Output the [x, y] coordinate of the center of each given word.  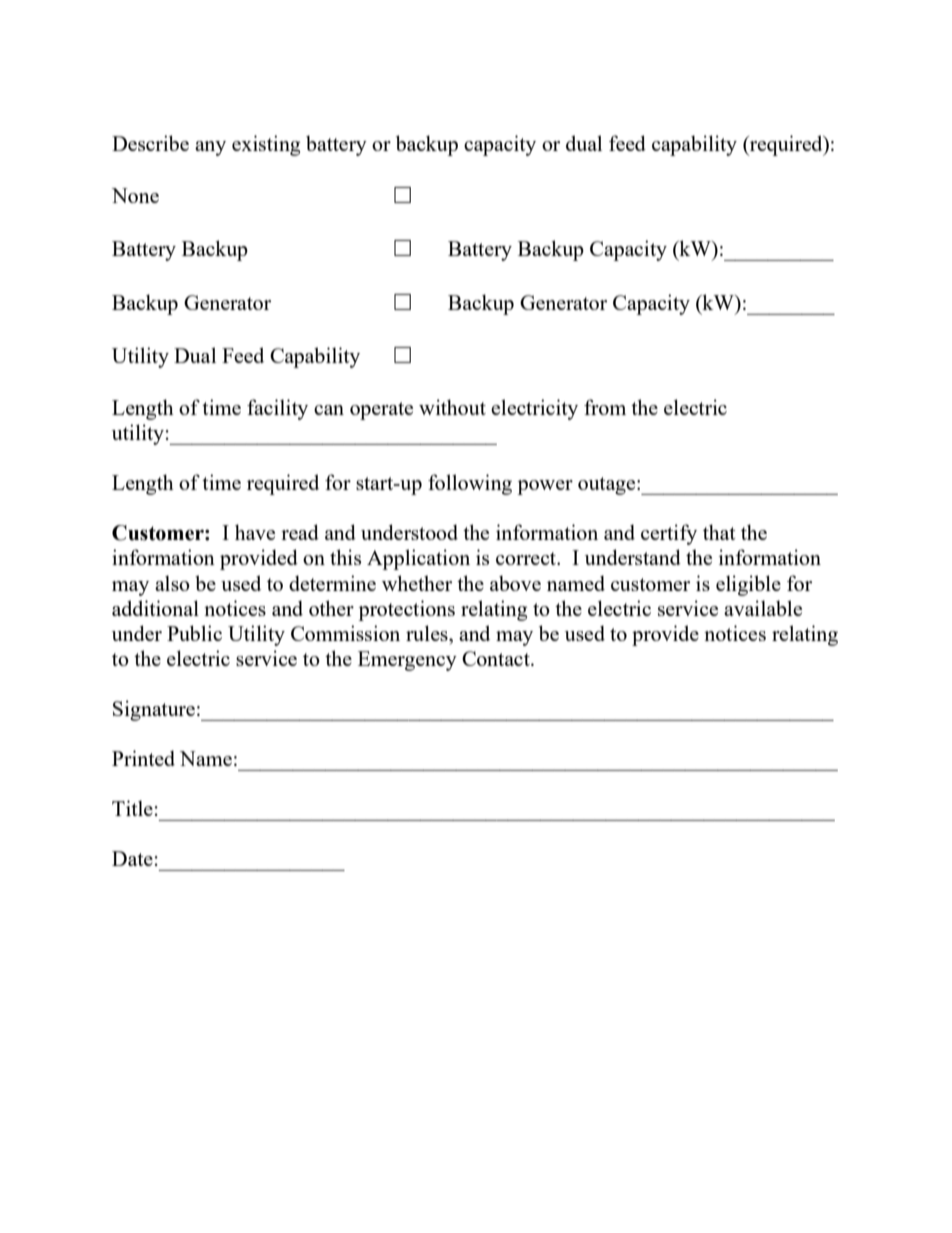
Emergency [407, 661]
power [545, 487]
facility [277, 409]
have [255, 532]
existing [266, 145]
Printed [143, 758]
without [452, 407]
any [210, 148]
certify [669, 534]
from [605, 407]
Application [418, 559]
